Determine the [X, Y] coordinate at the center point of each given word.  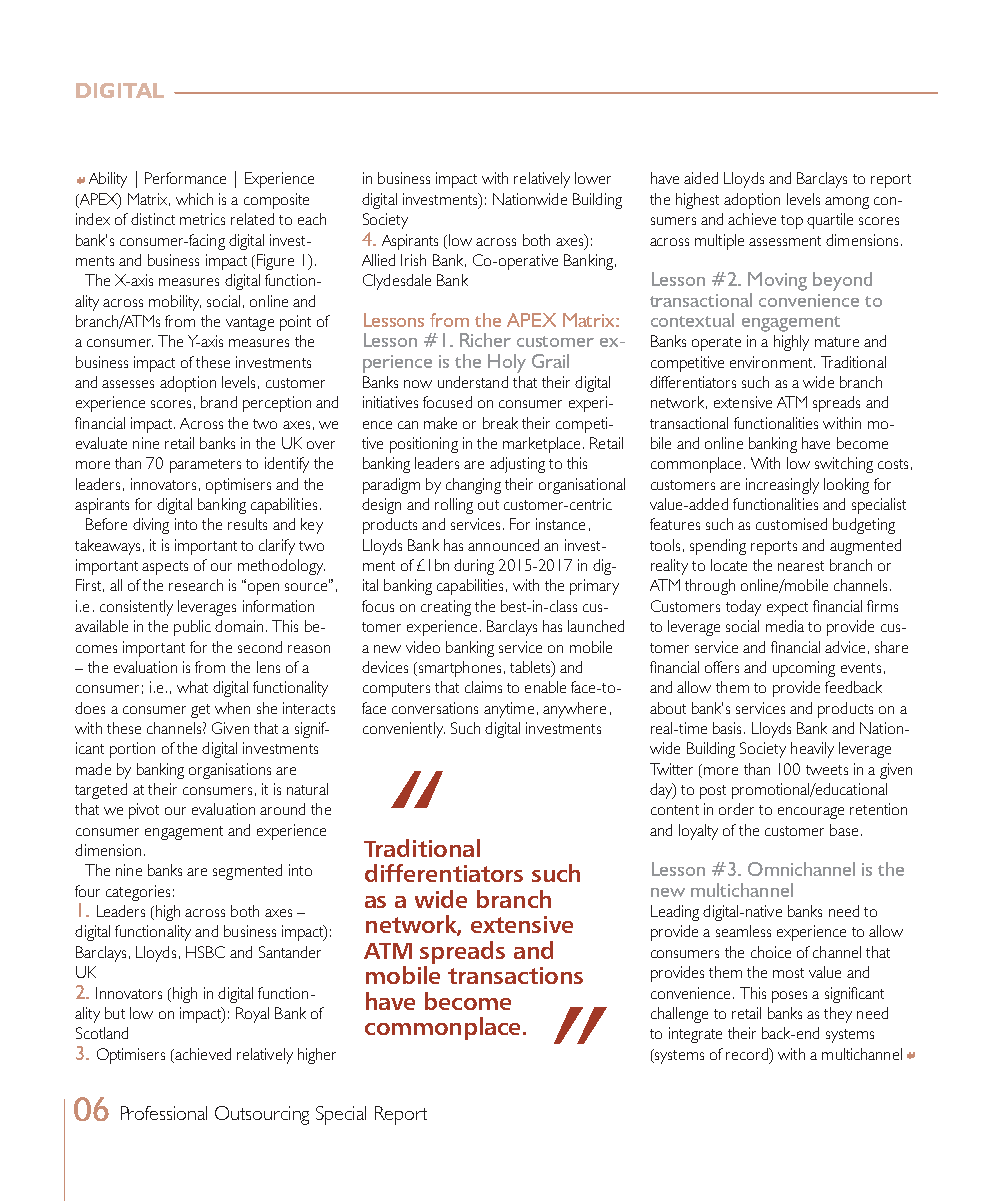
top [792, 222]
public [192, 628]
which [194, 199]
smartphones [458, 669]
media [785, 626]
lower [593, 178]
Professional [164, 1113]
